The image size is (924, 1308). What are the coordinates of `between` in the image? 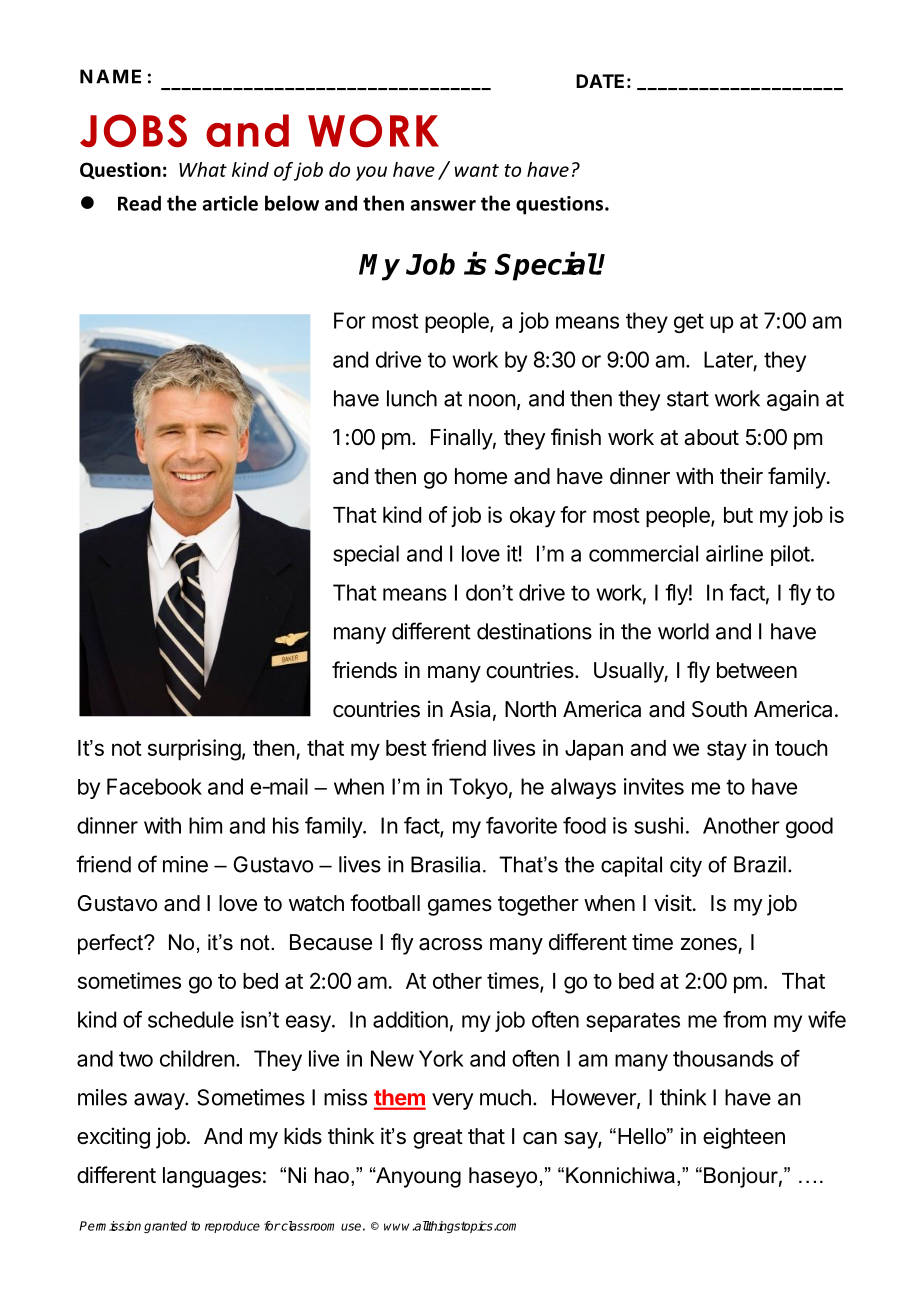 It's located at (757, 670).
